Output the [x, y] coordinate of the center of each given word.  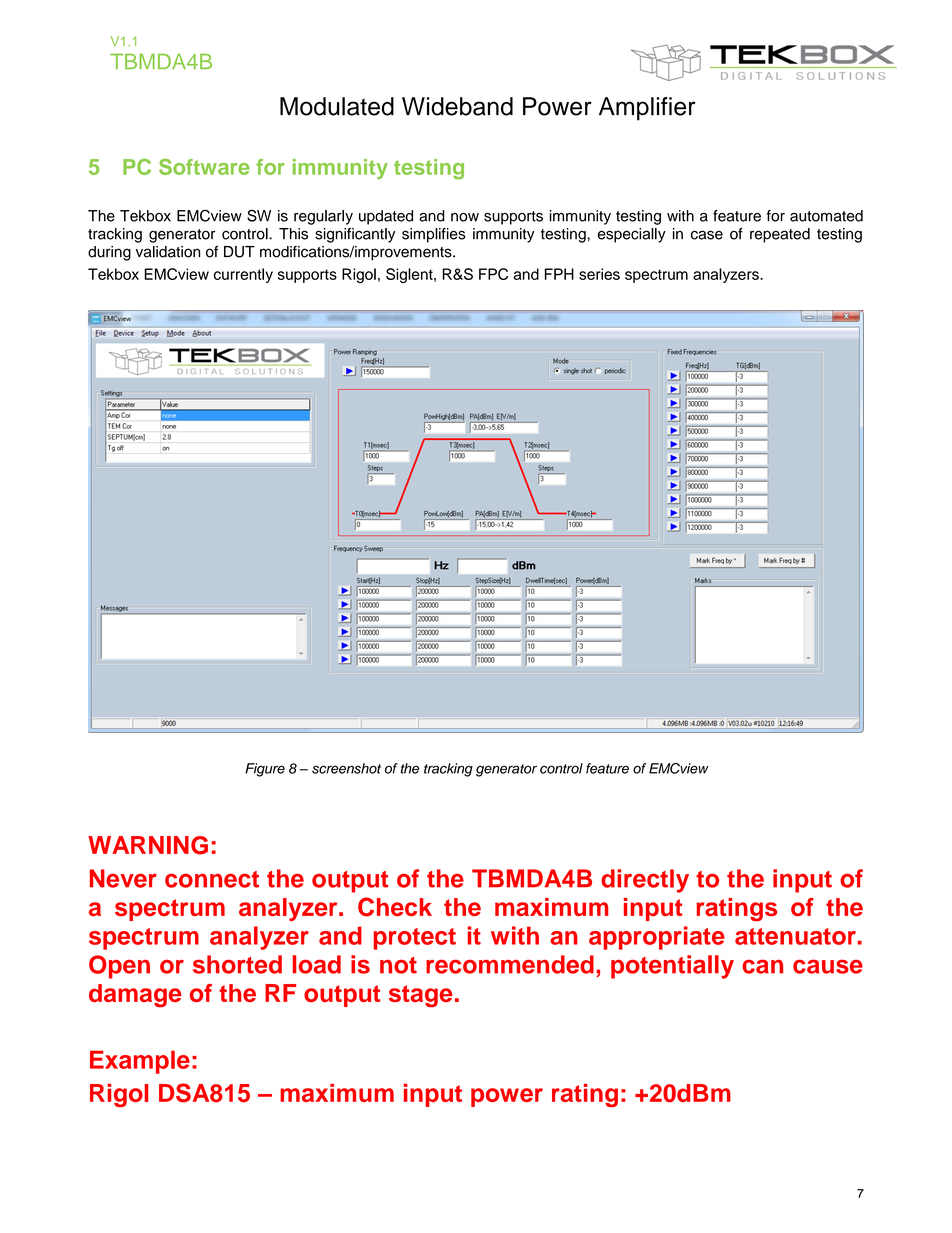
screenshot [346, 768]
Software [204, 167]
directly [645, 881]
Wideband [457, 106]
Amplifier [647, 109]
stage [420, 996]
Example [140, 1062]
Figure [265, 770]
